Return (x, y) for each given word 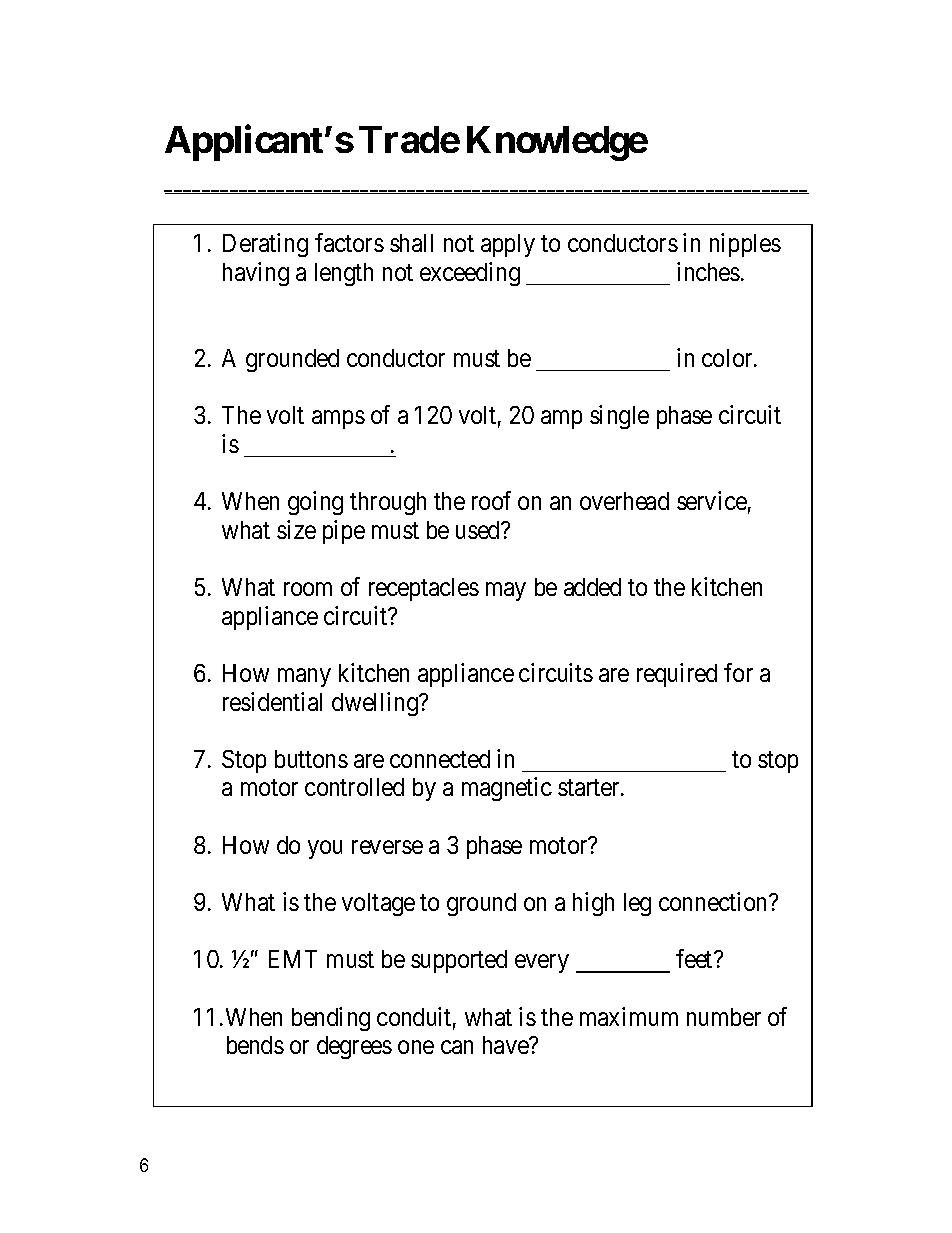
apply (508, 245)
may (506, 592)
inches (708, 271)
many (304, 678)
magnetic (507, 789)
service (712, 500)
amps (338, 420)
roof (491, 500)
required (677, 675)
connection (714, 901)
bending (331, 1019)
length (344, 274)
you (325, 850)
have (506, 1045)
